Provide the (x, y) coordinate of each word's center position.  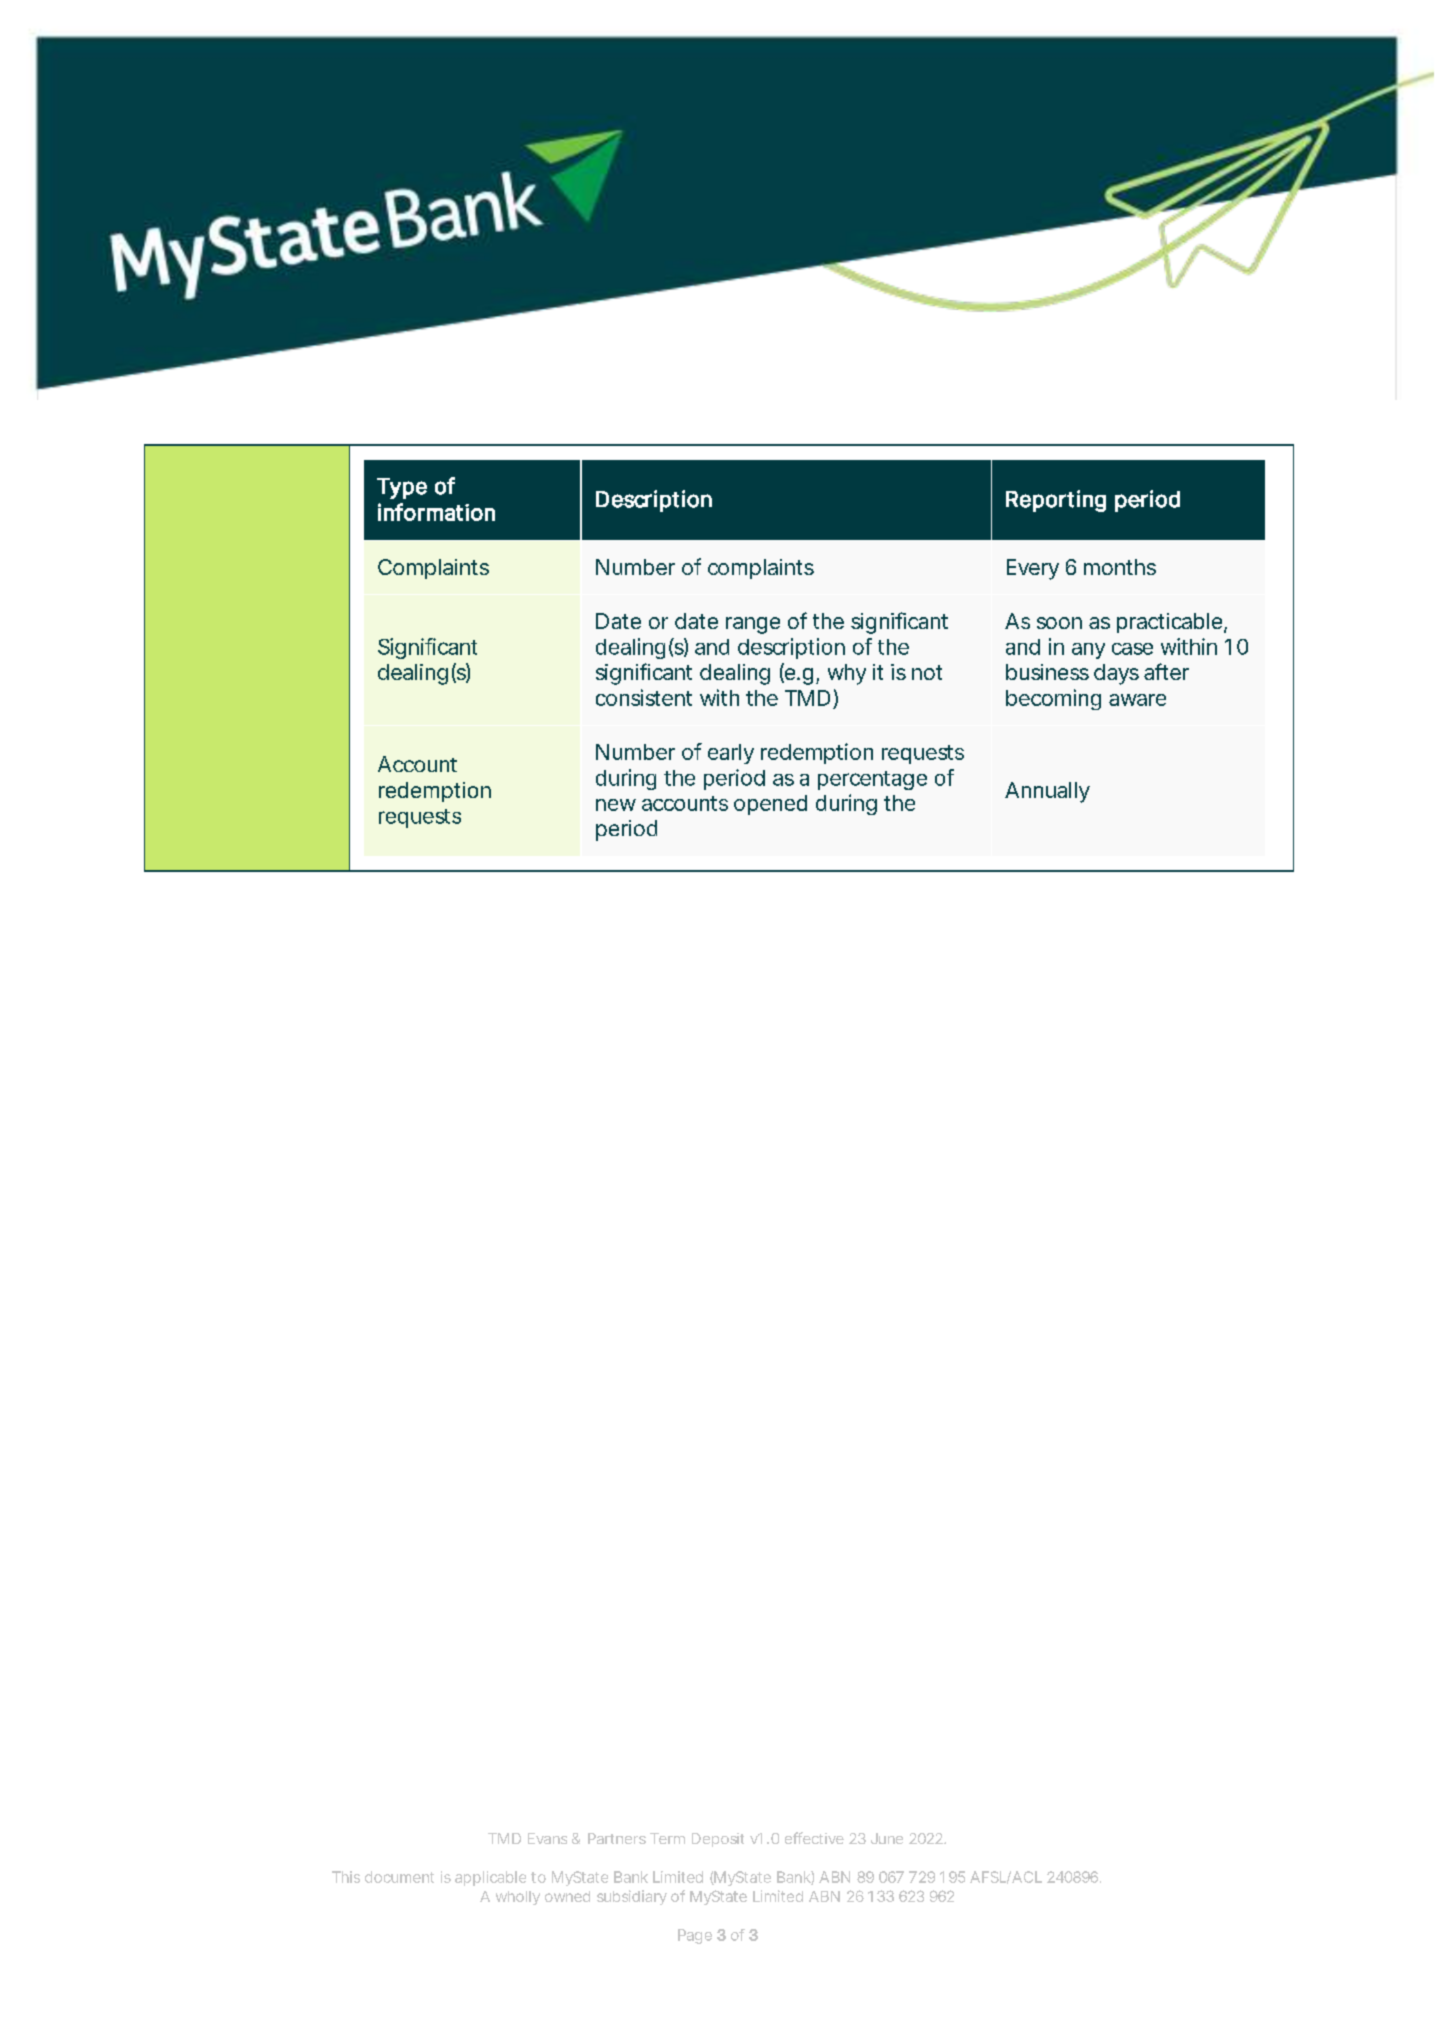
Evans (547, 1838)
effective (814, 1838)
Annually (1047, 792)
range (753, 625)
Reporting (1056, 501)
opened (770, 805)
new (616, 805)
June (887, 1838)
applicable (490, 1878)
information (436, 512)
